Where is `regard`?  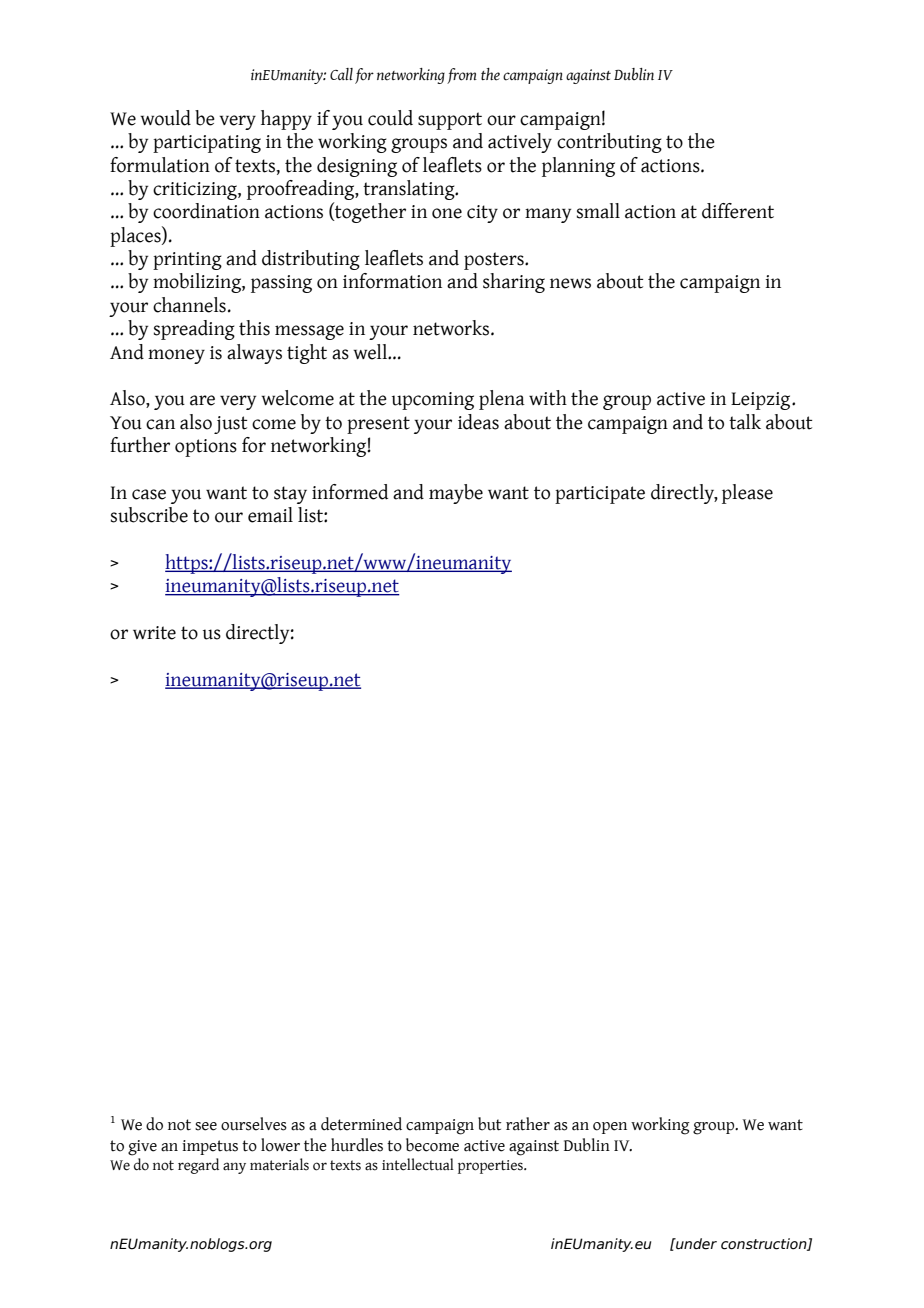
regard is located at coordinates (198, 1166).
